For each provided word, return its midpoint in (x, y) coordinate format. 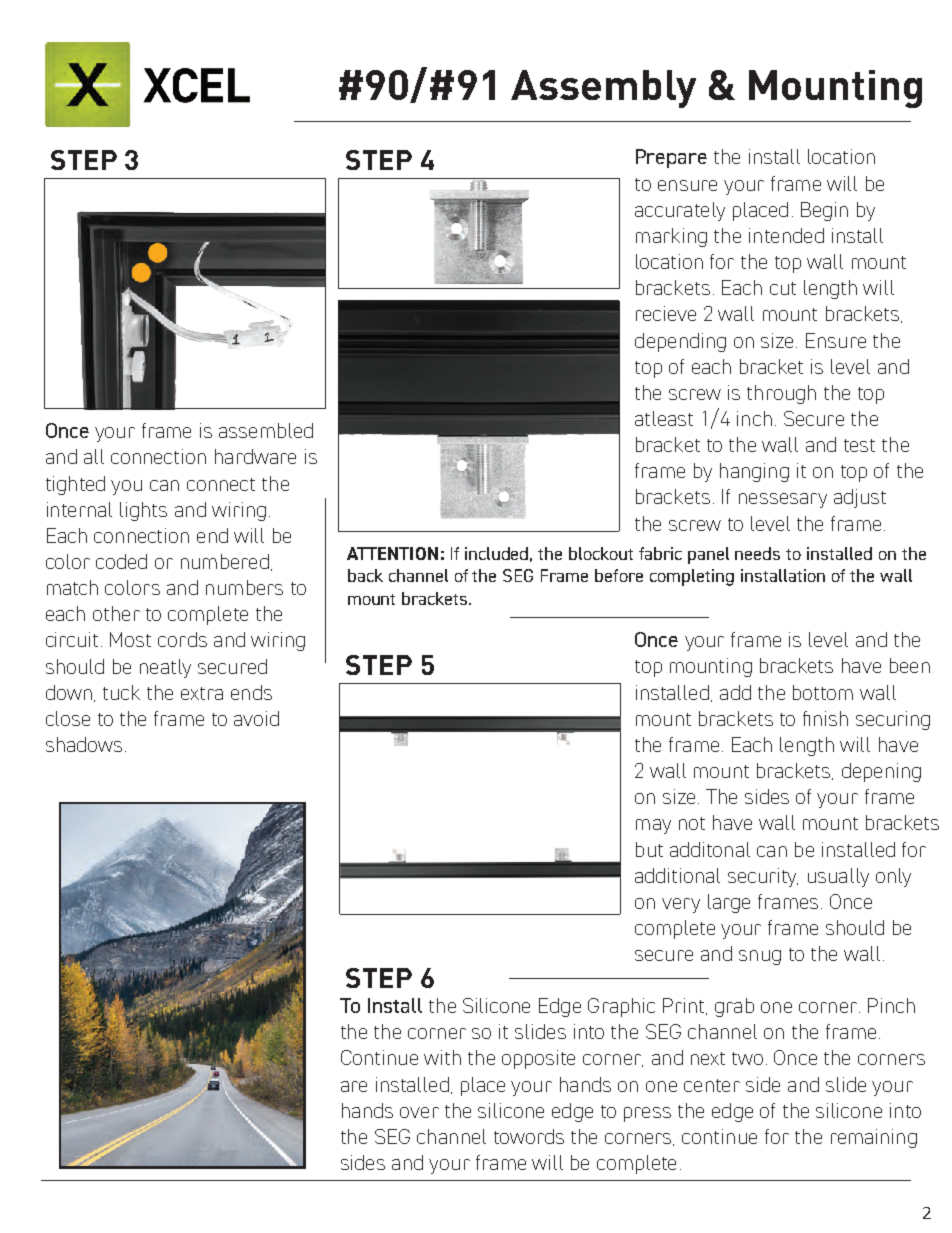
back (365, 575)
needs (757, 553)
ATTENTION (392, 553)
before (619, 575)
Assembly (603, 89)
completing (692, 577)
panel (708, 555)
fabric (660, 553)
